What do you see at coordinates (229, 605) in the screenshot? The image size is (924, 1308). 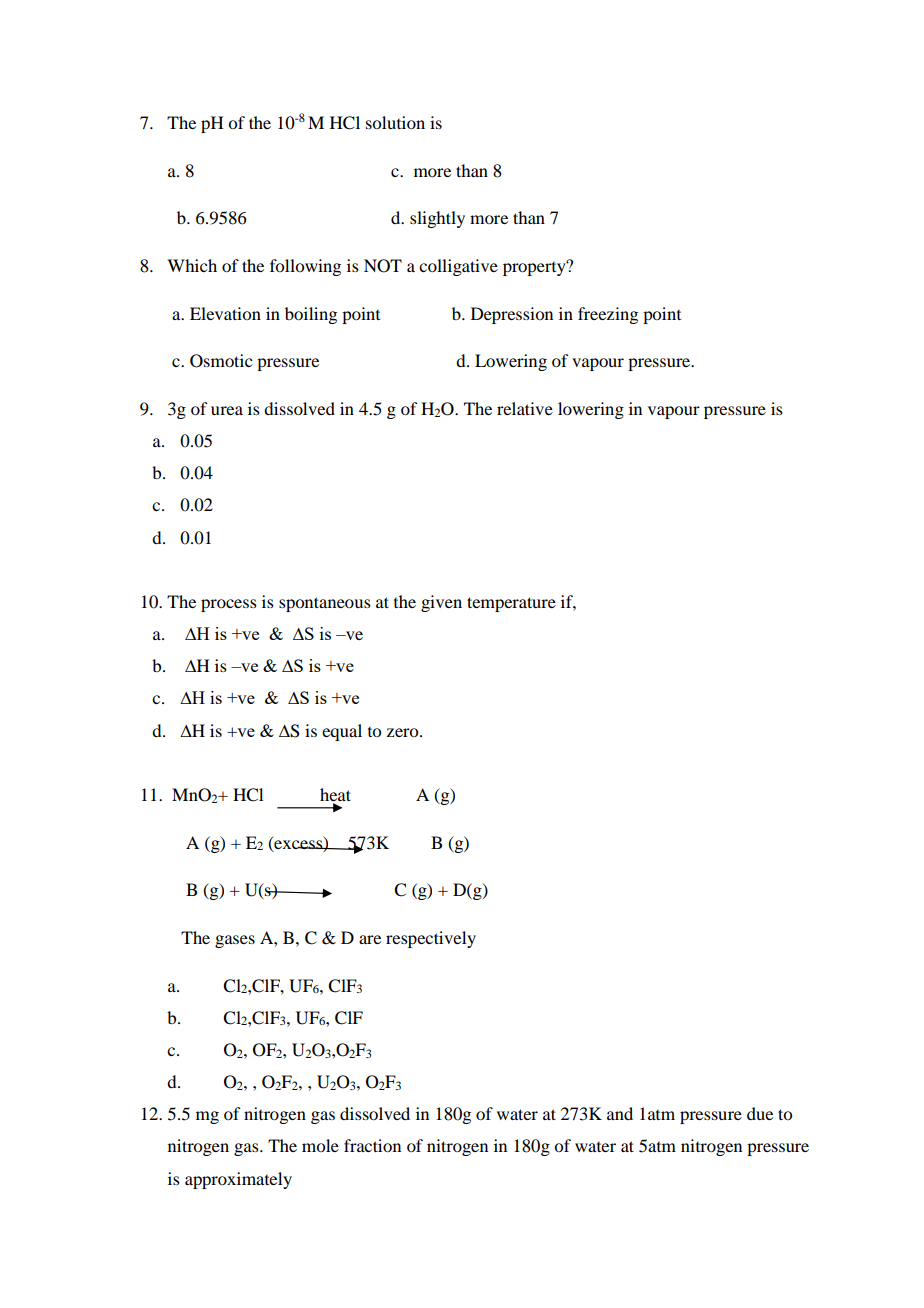 I see `process` at bounding box center [229, 605].
